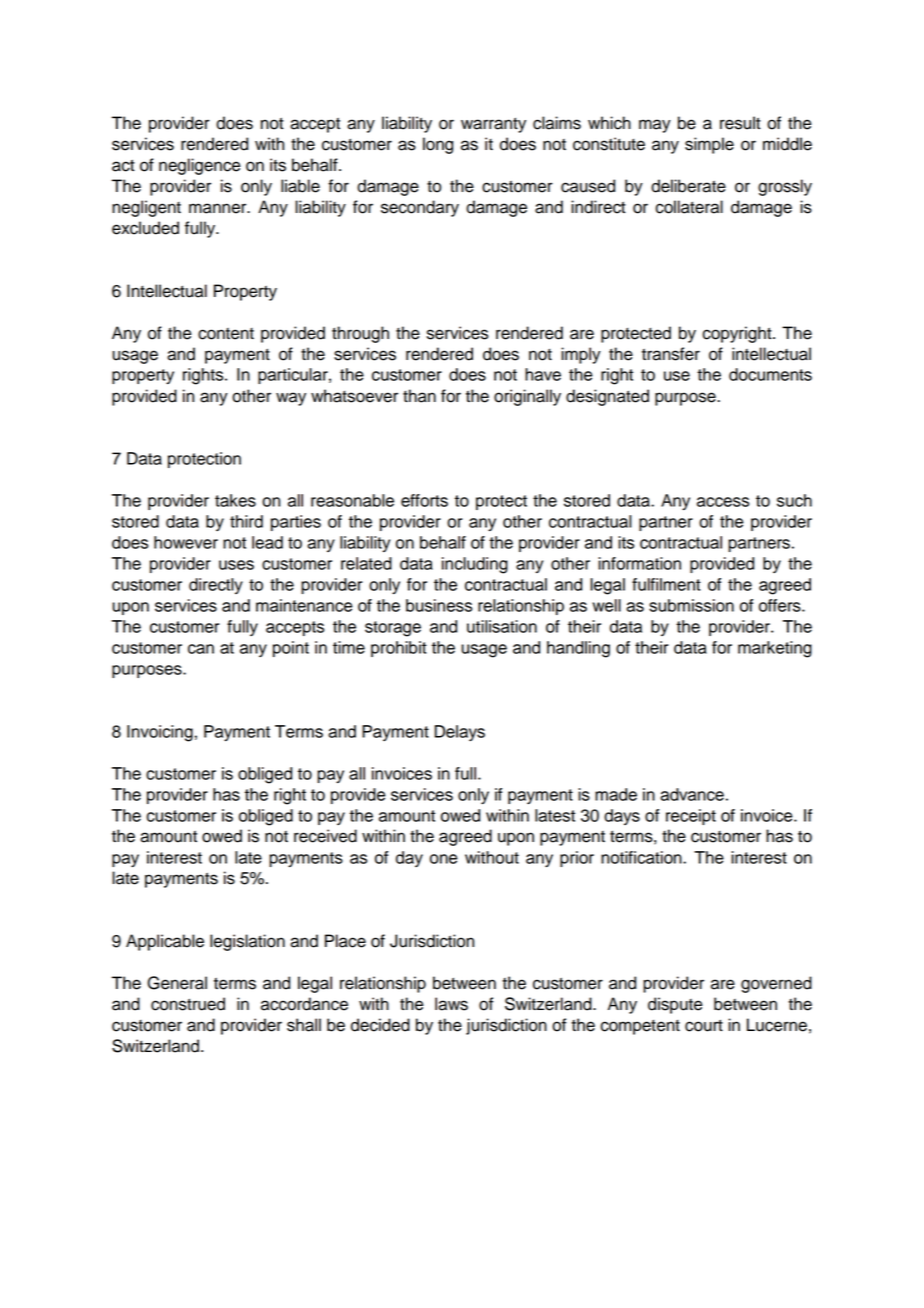 The width and height of the screenshot is (924, 1308). What do you see at coordinates (188, 1004) in the screenshot?
I see `construed` at bounding box center [188, 1004].
